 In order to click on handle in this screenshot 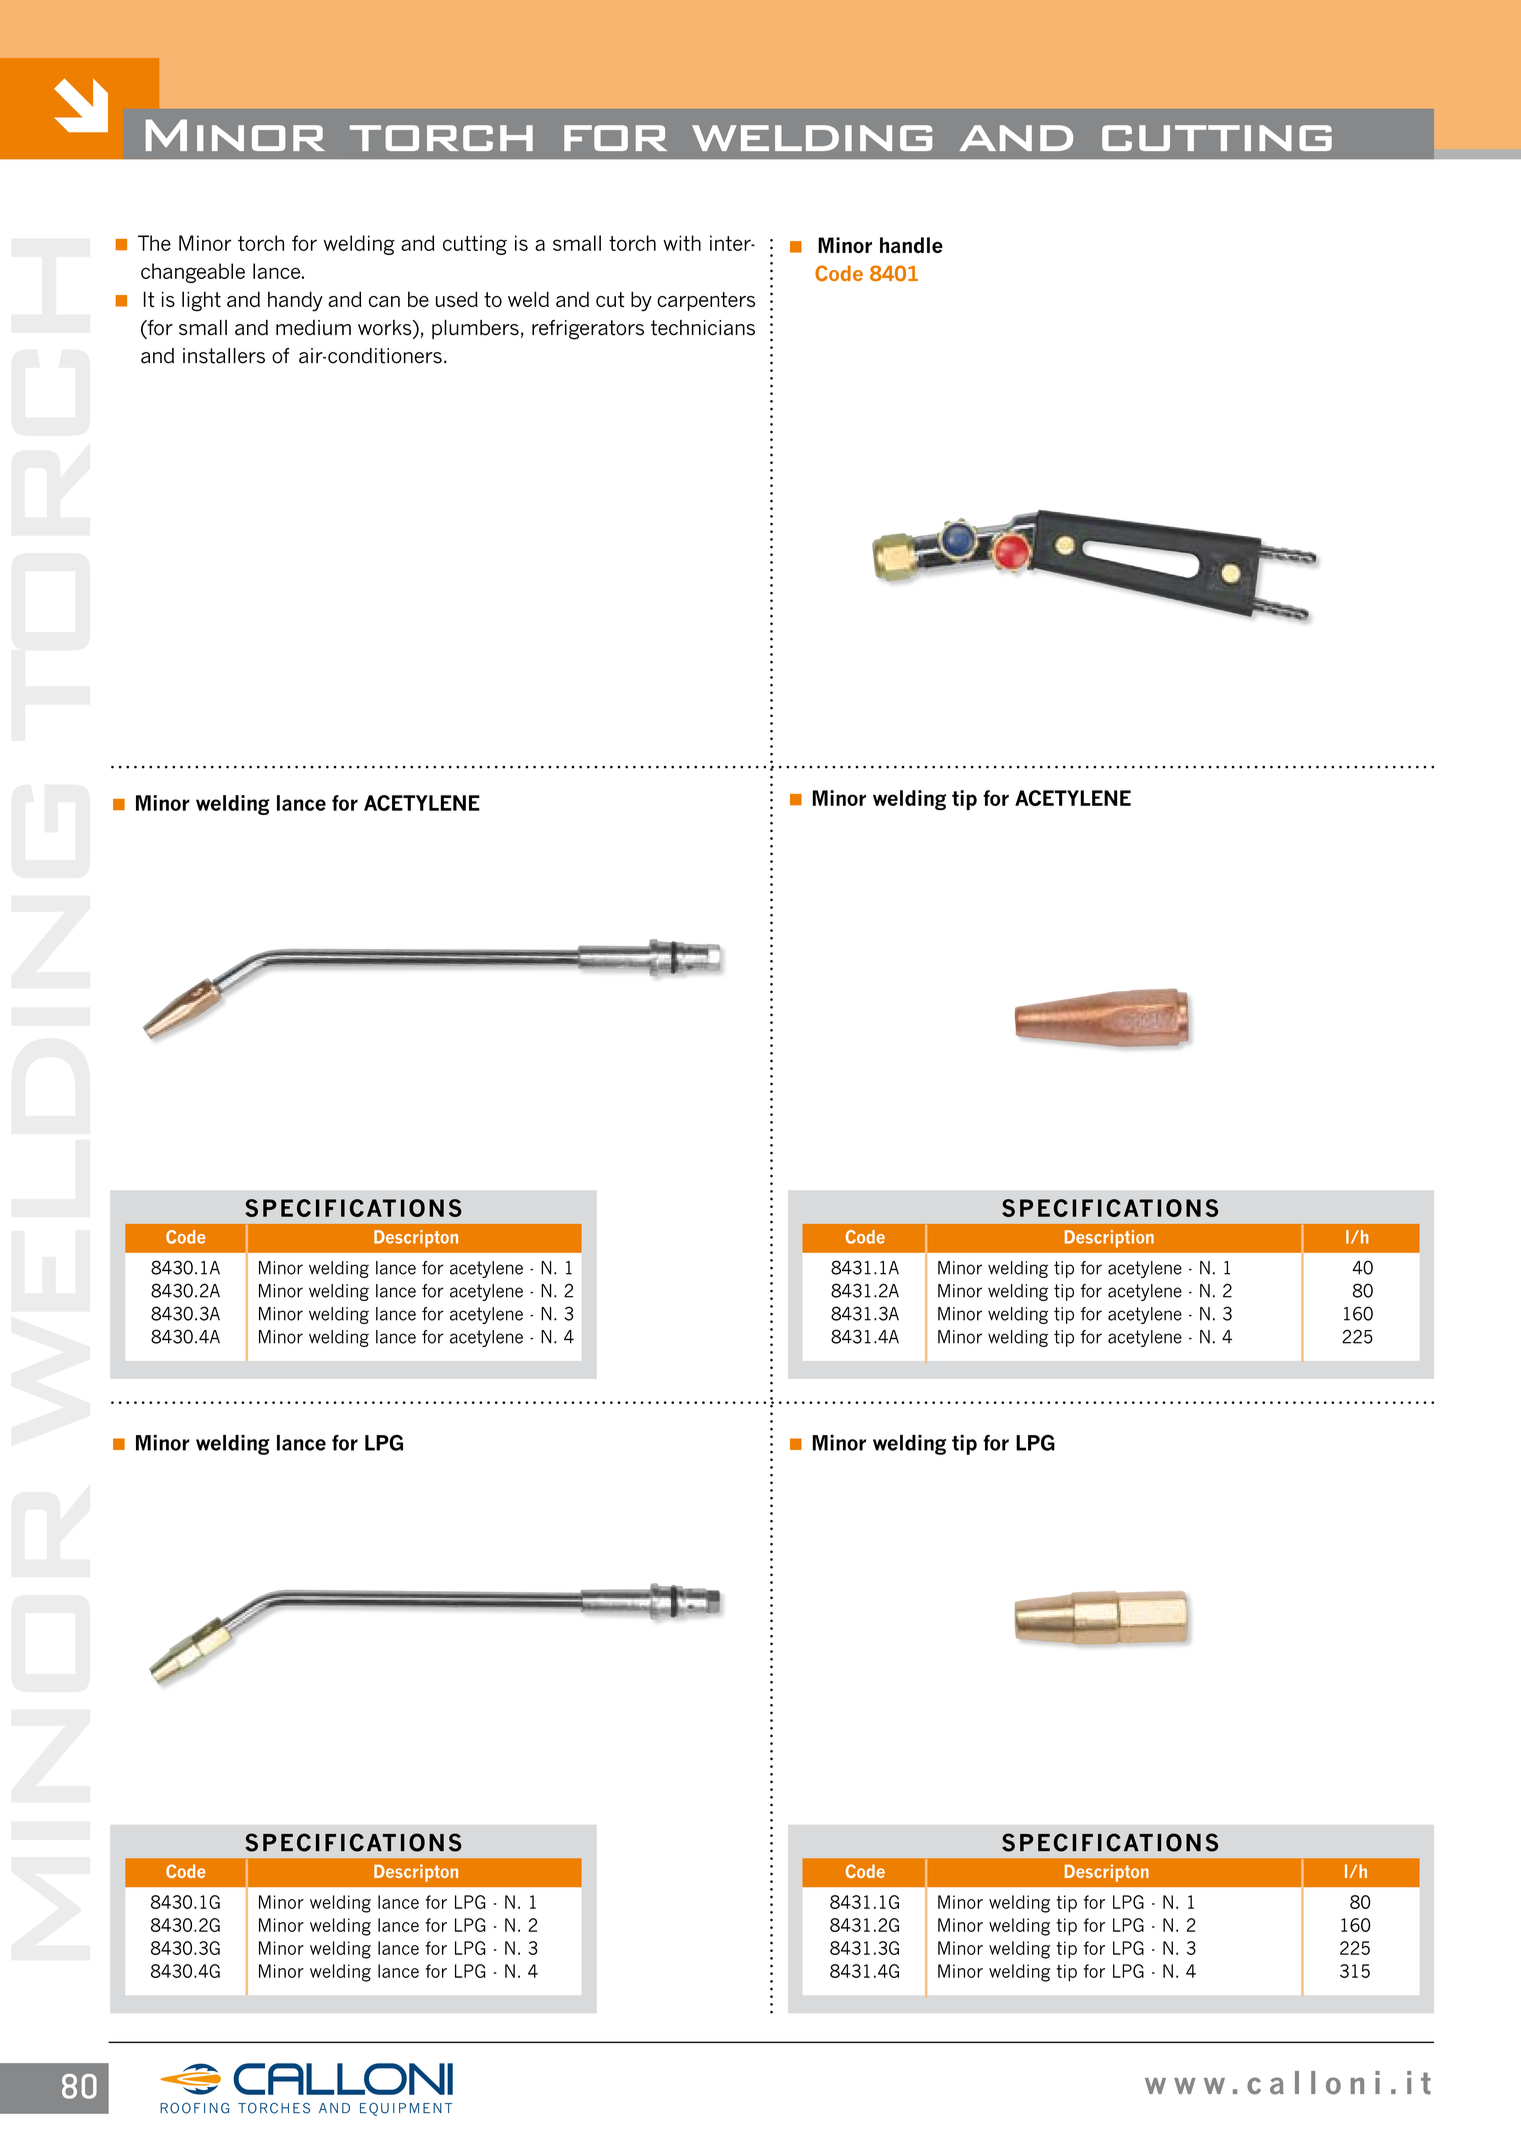, I will do `click(911, 245)`.
